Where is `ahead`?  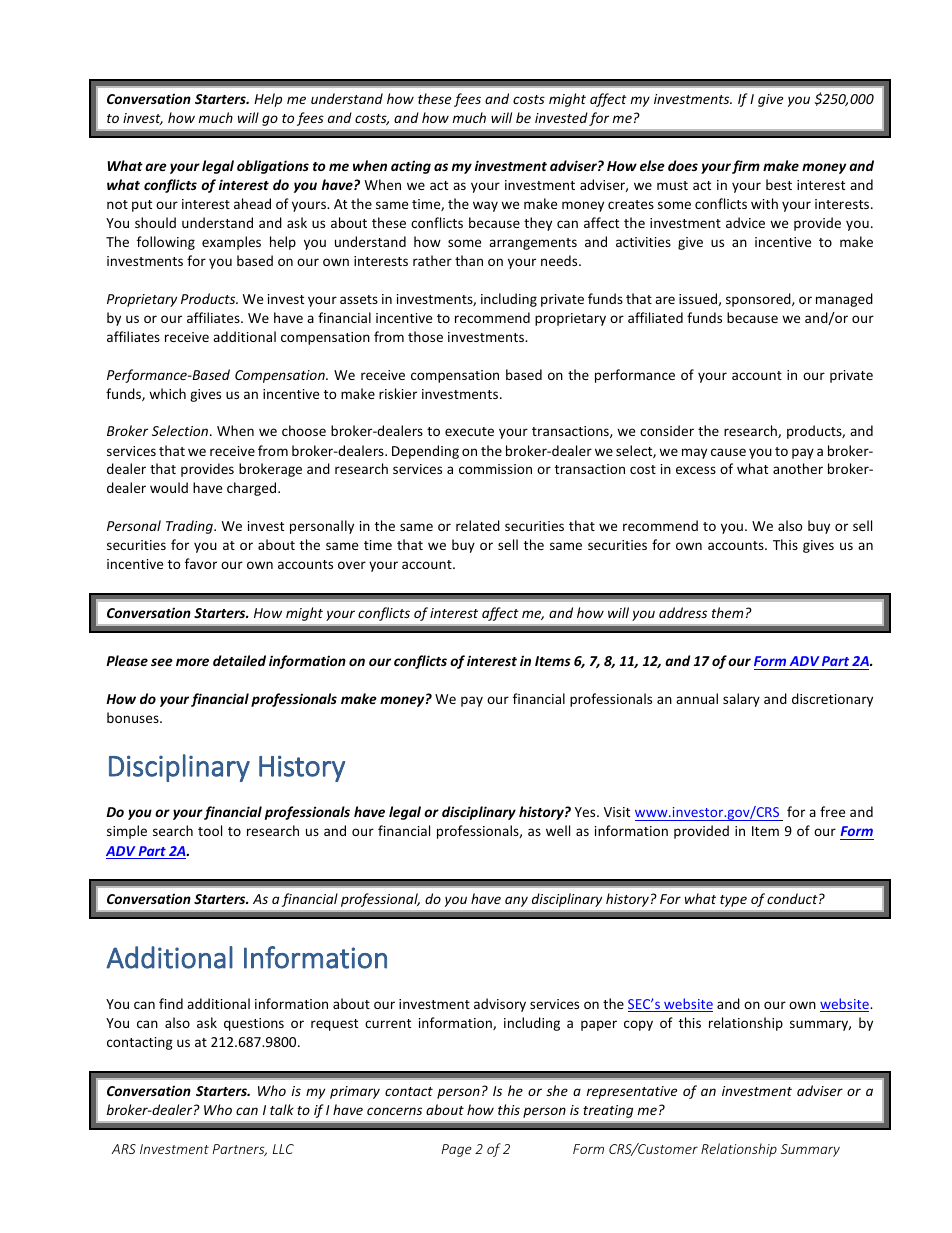 ahead is located at coordinates (252, 203).
